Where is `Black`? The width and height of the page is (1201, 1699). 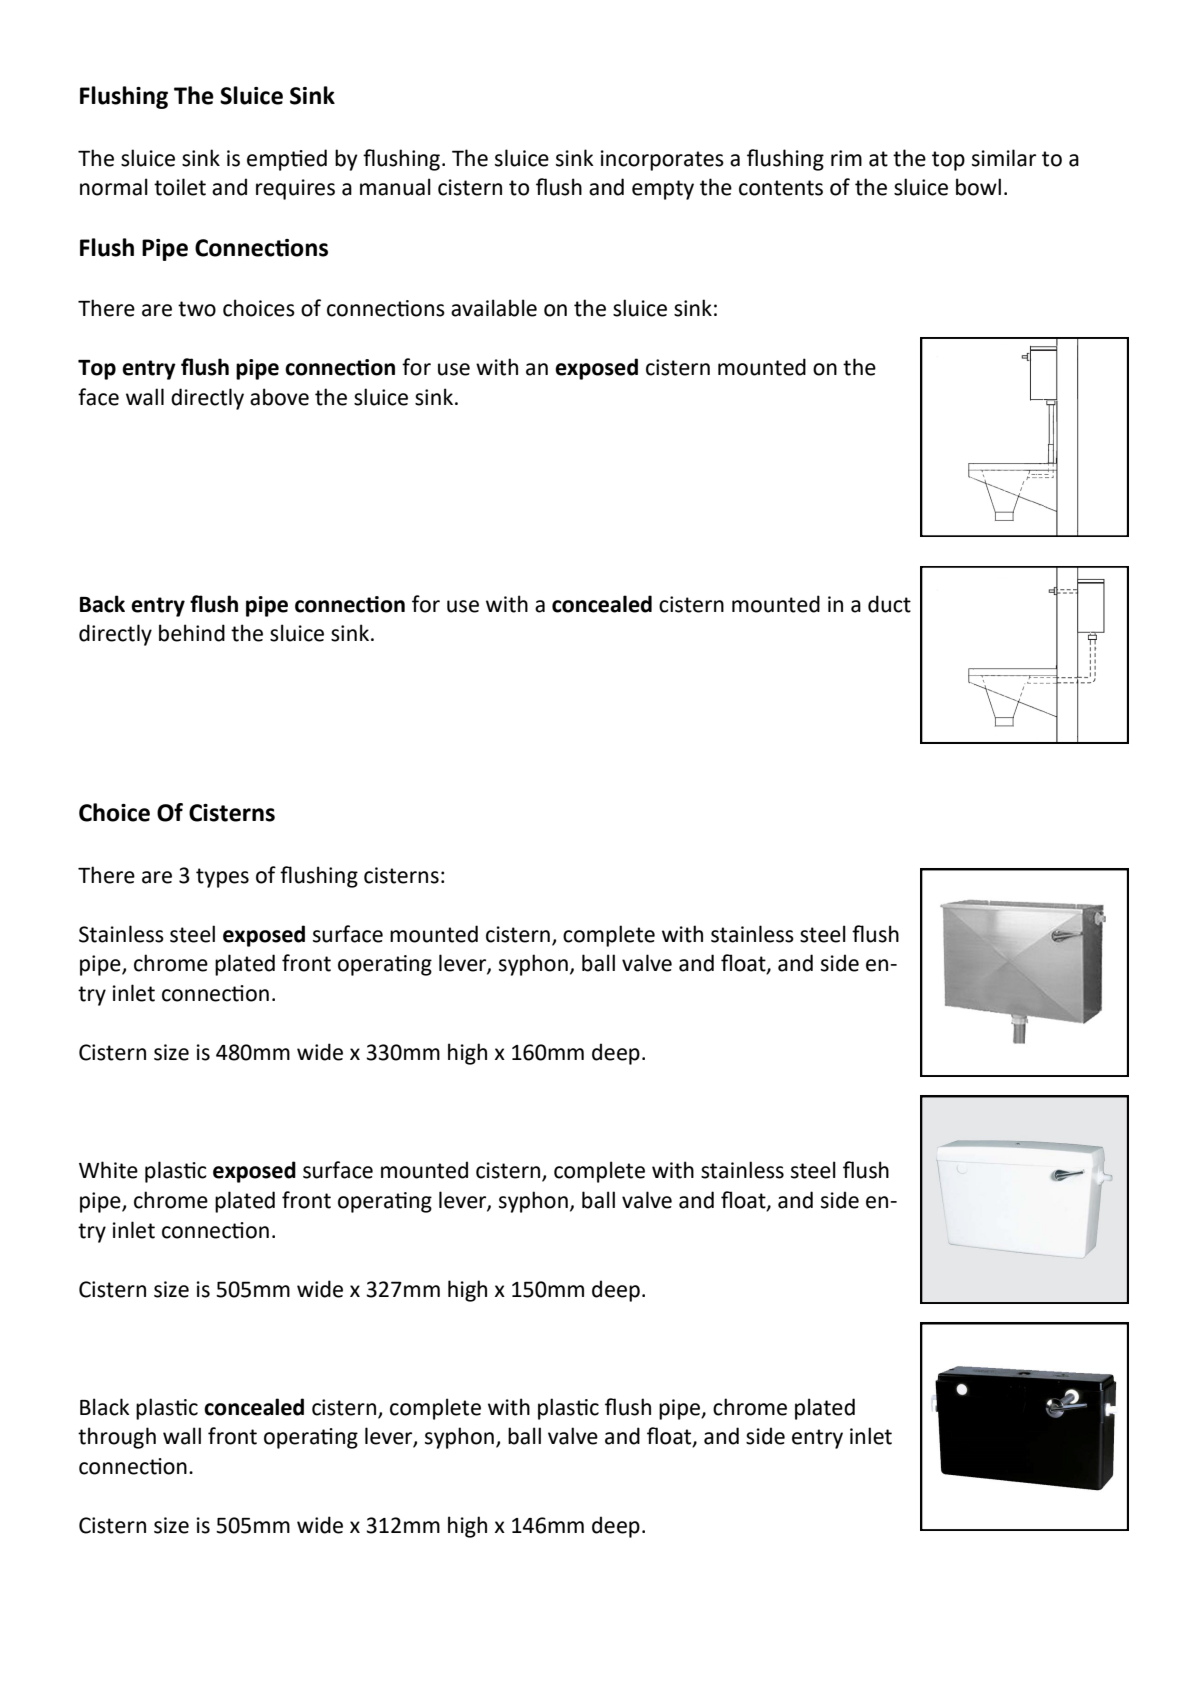
Black is located at coordinates (105, 1407).
